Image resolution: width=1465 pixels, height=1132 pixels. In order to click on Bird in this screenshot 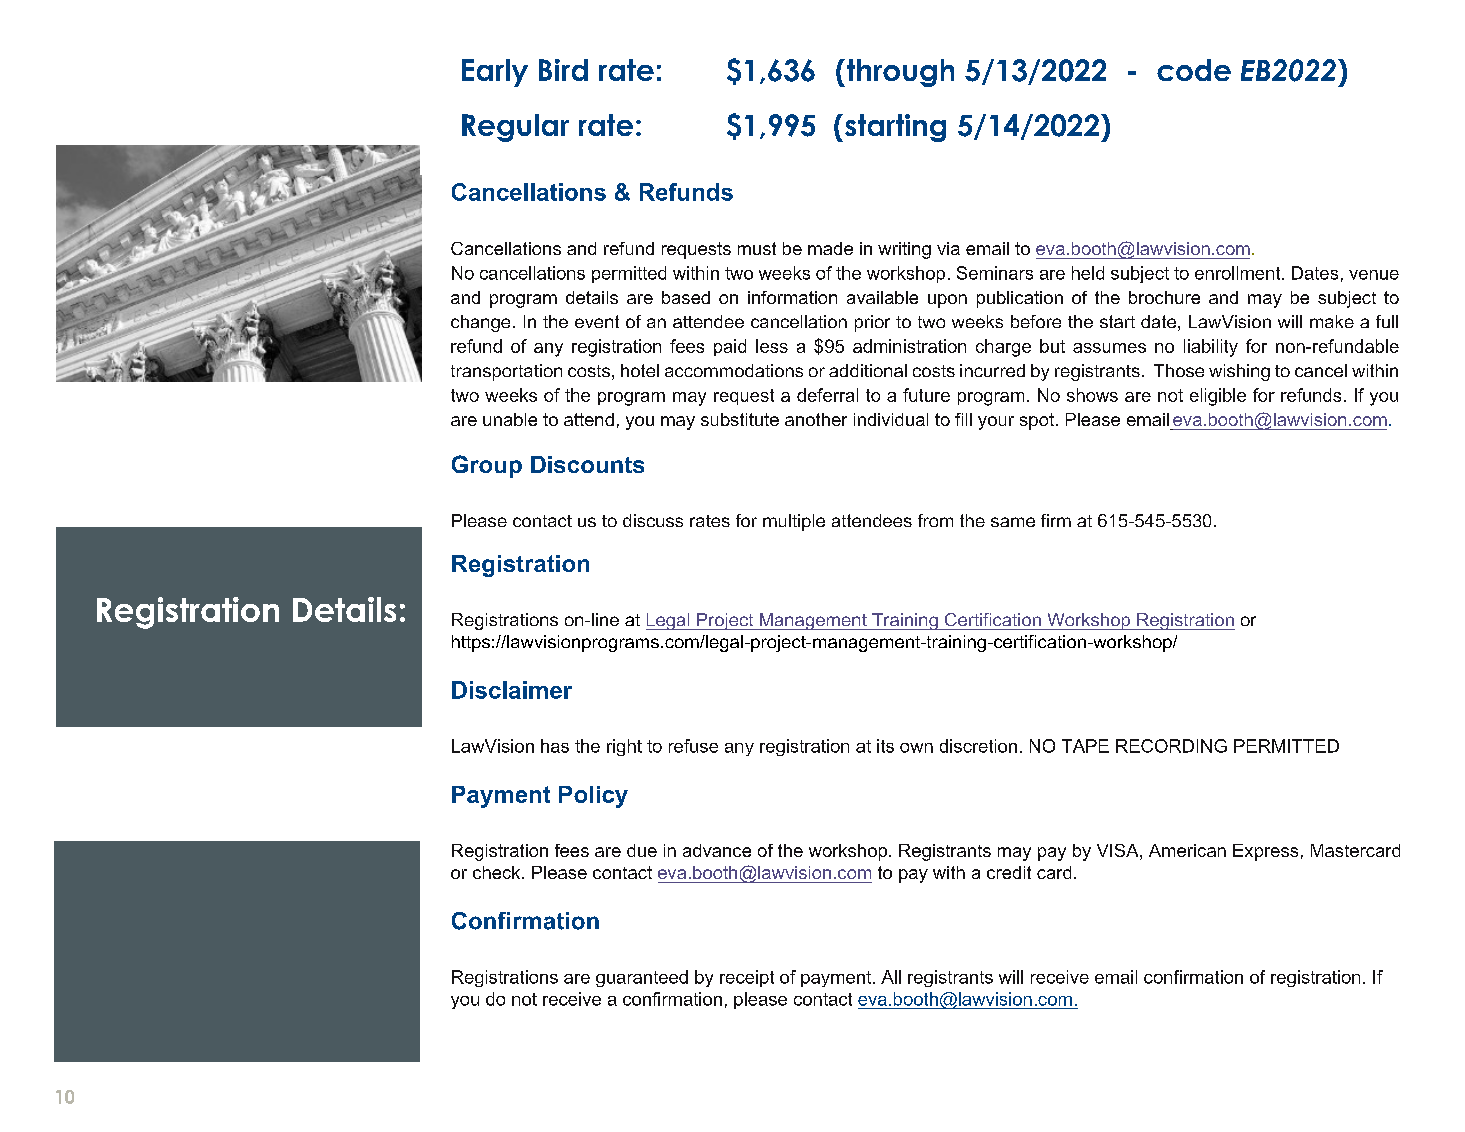, I will do `click(563, 70)`.
